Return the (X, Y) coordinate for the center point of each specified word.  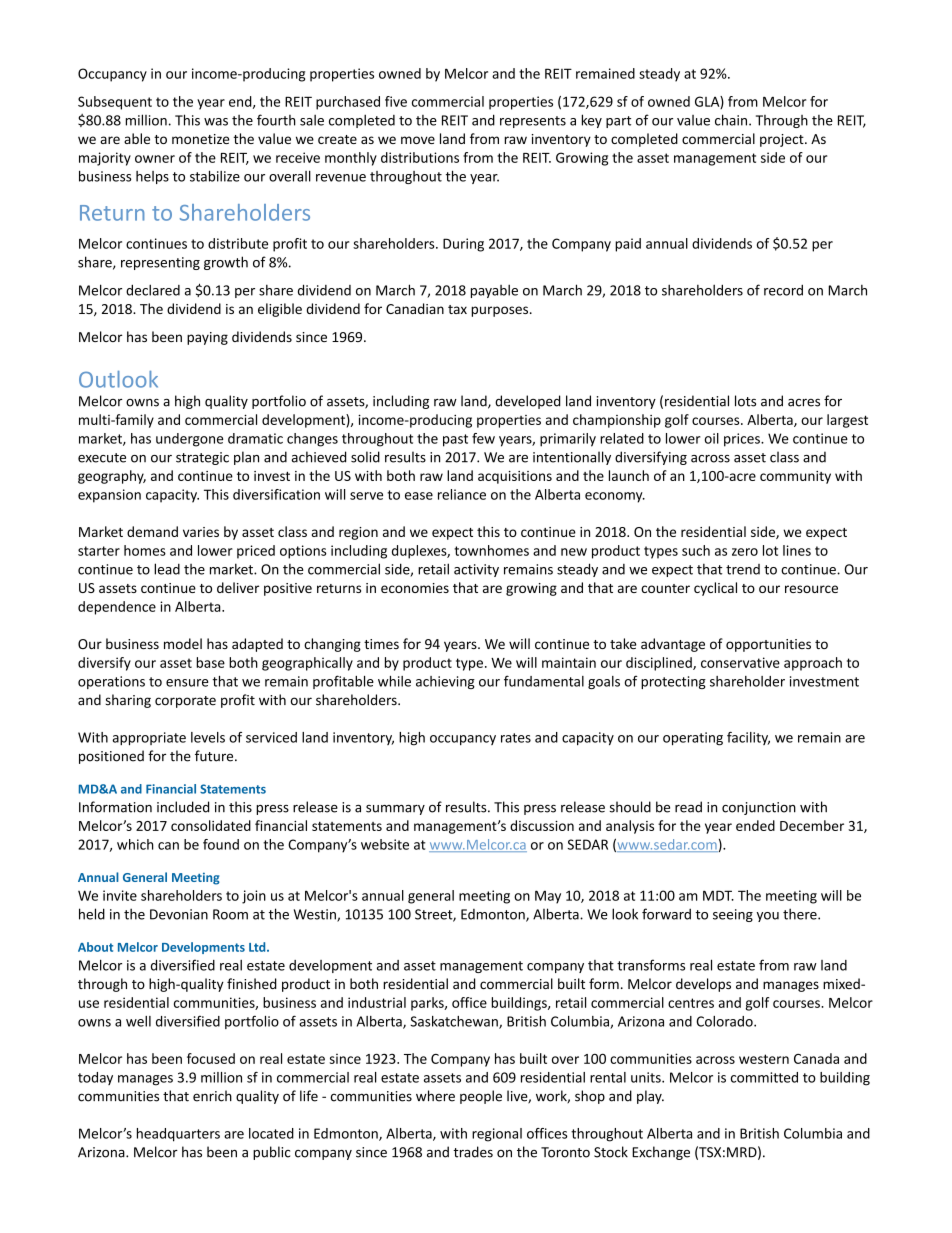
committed (764, 1077)
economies (415, 588)
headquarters (178, 1135)
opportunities (768, 645)
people (481, 1097)
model (183, 643)
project (783, 140)
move (418, 140)
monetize (200, 139)
